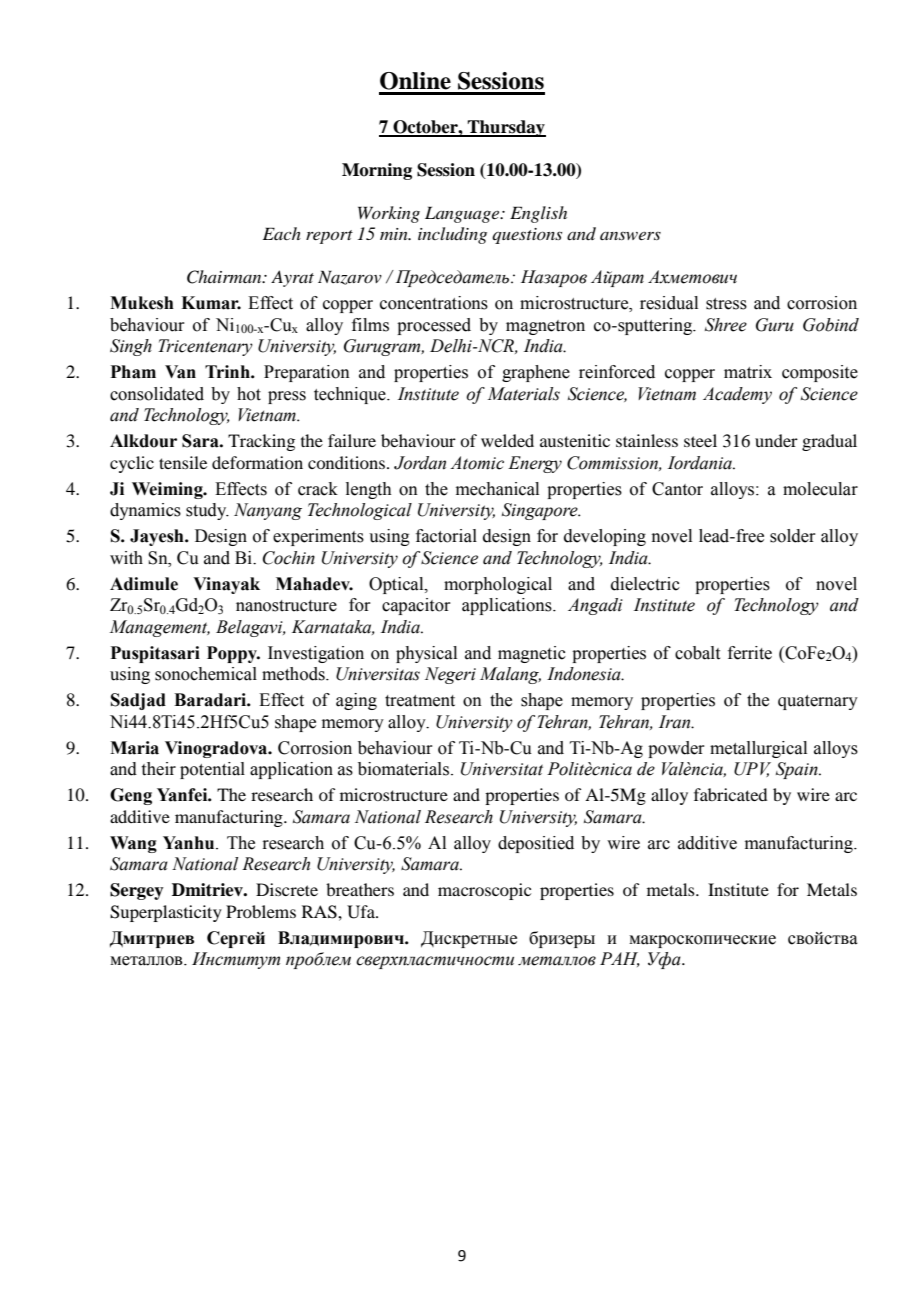 This screenshot has width=924, height=1308. I want to click on factorial, so click(446, 536).
